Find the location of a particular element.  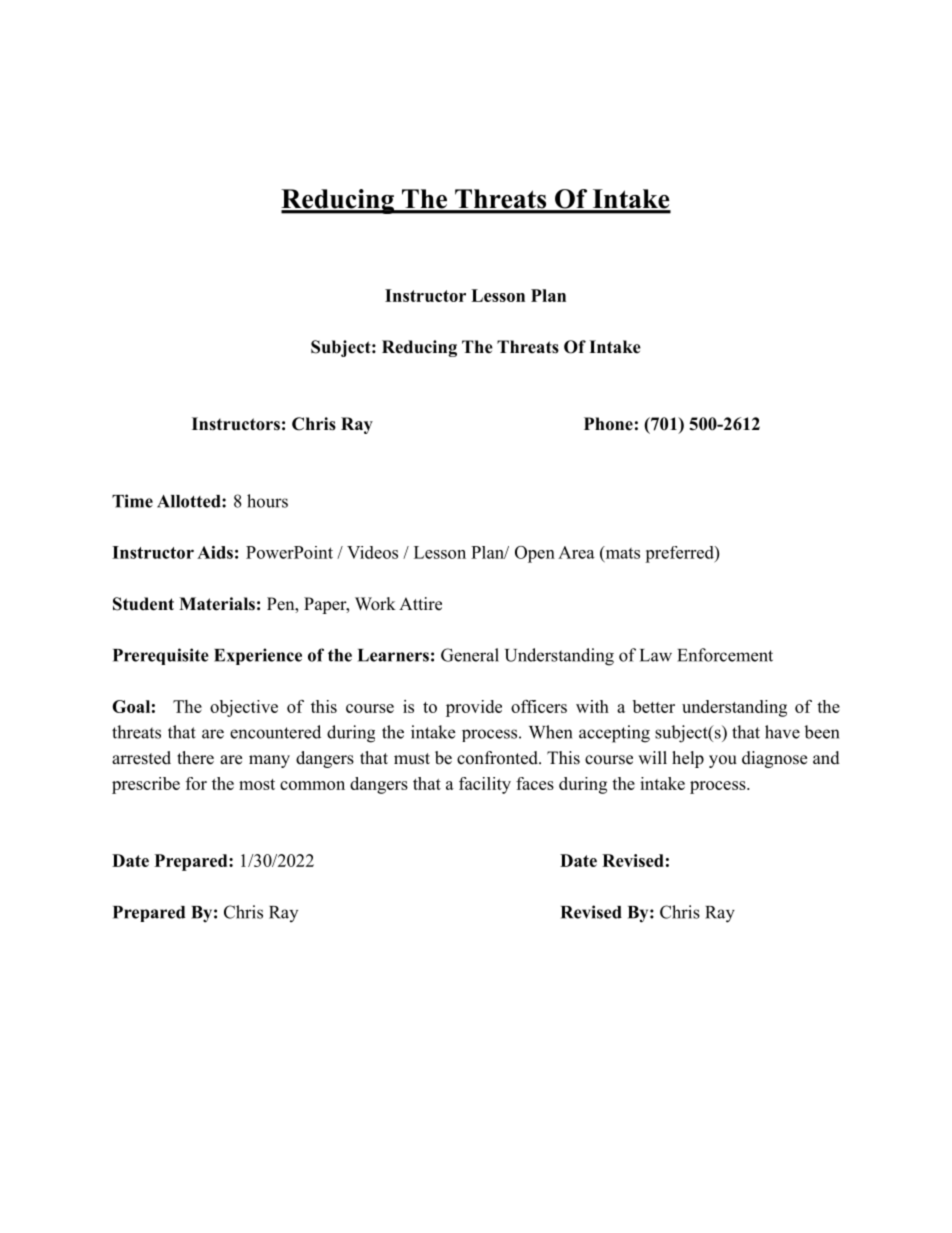

facility is located at coordinates (485, 785).
